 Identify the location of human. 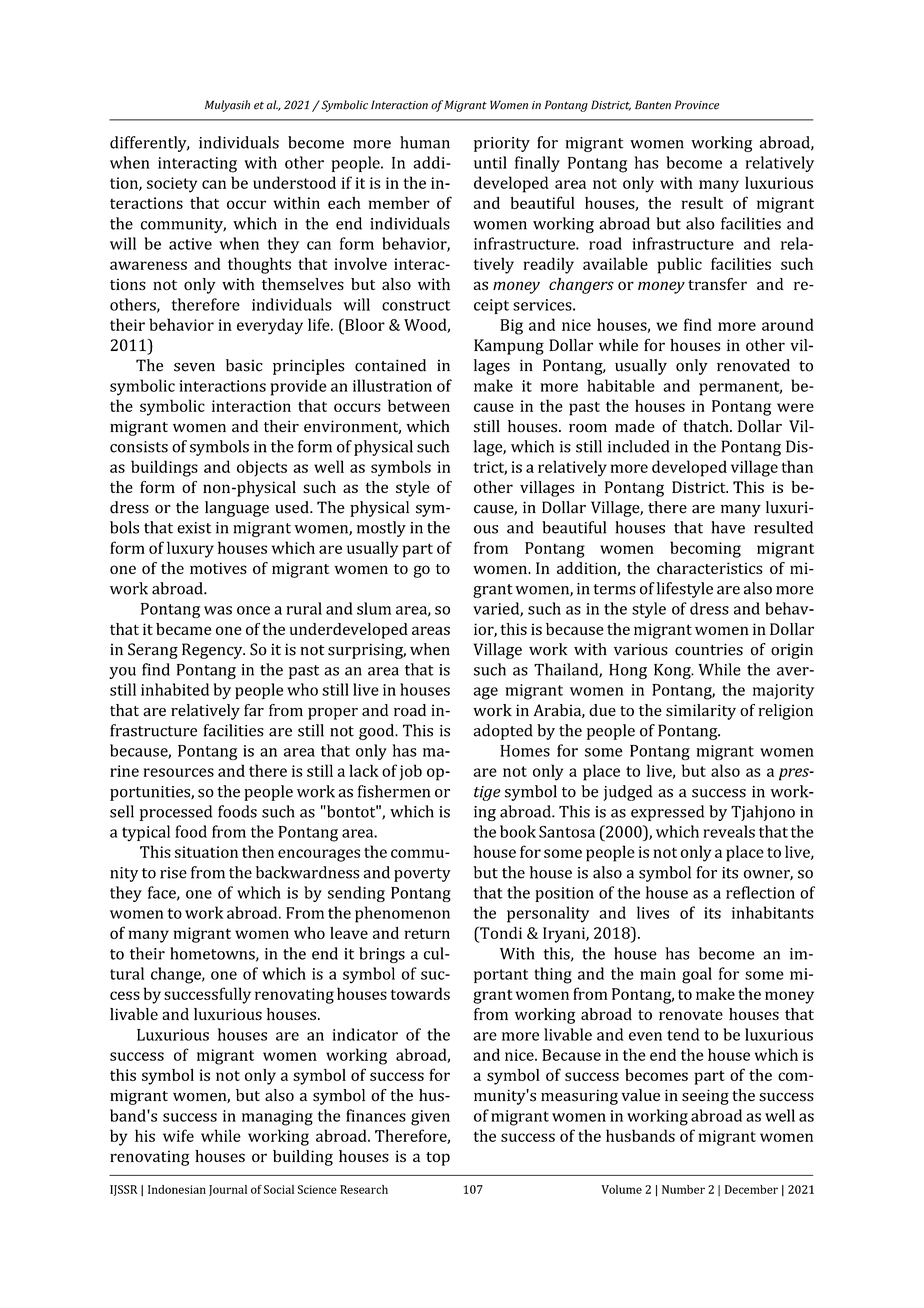
(425, 142).
